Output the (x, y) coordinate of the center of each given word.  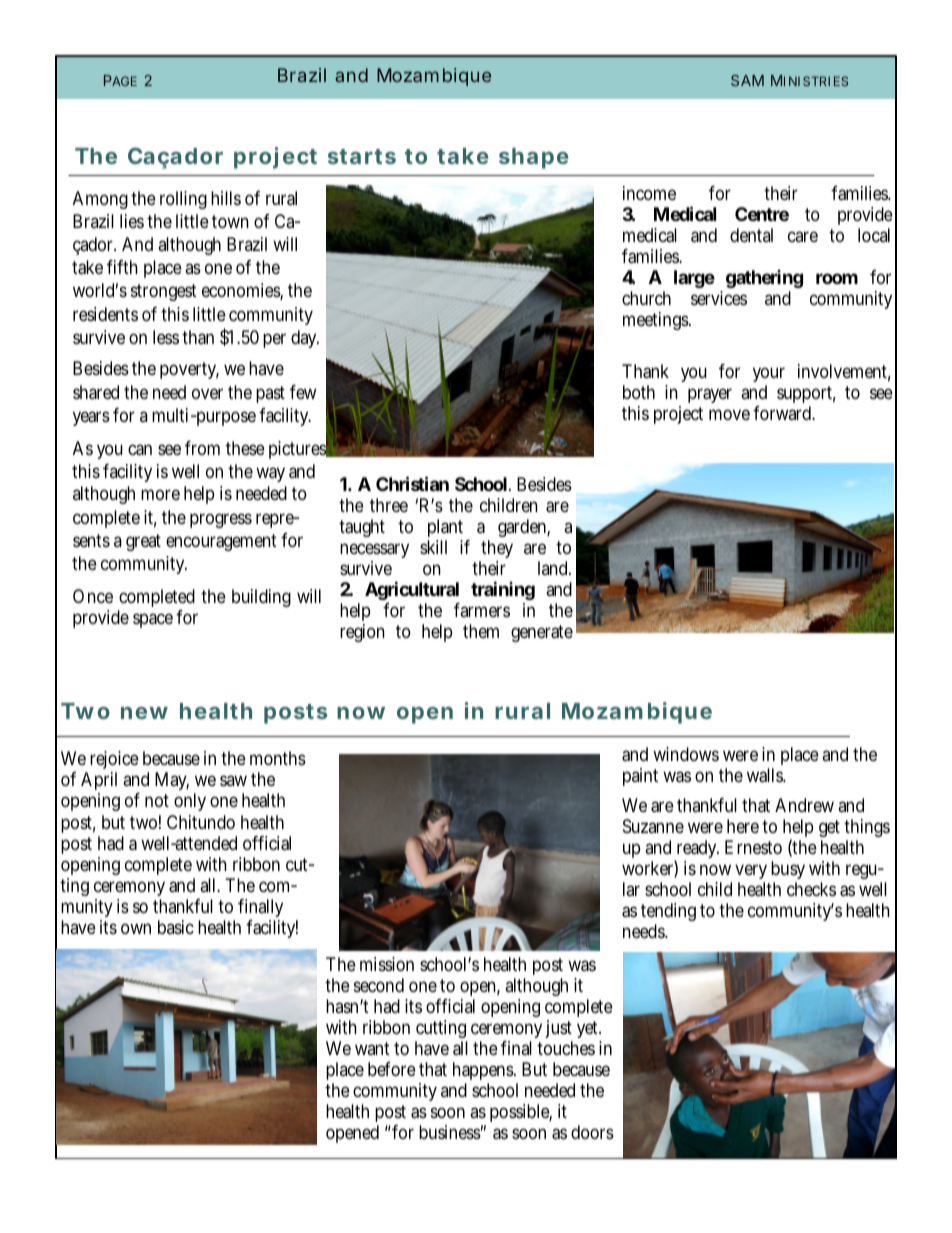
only (190, 802)
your (769, 376)
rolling (183, 200)
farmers (482, 610)
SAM (747, 80)
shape (534, 158)
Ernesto (753, 847)
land (554, 568)
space (153, 620)
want (372, 1048)
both (639, 392)
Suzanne (653, 826)
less (166, 337)
